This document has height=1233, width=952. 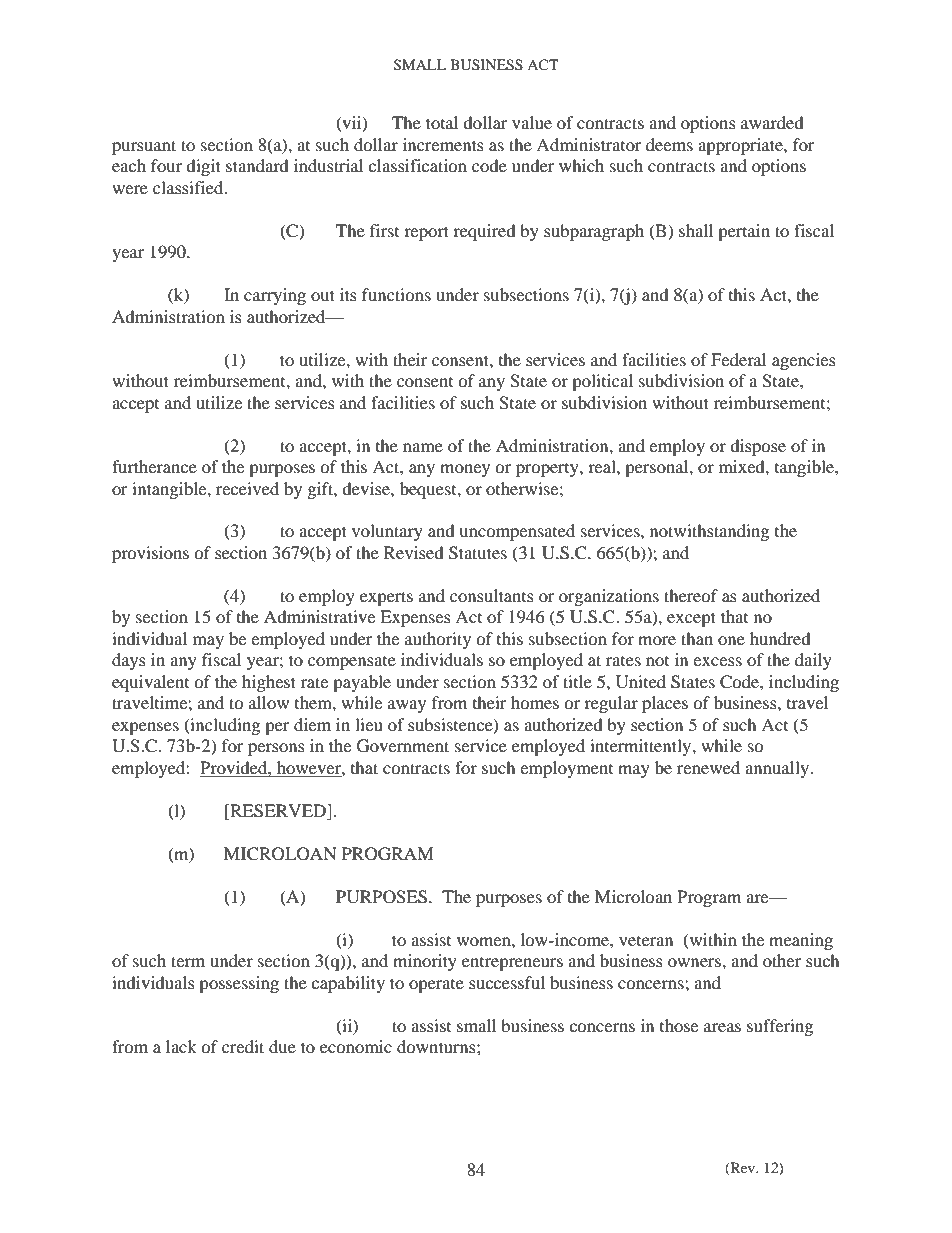 What do you see at coordinates (492, 595) in the document?
I see `consultants` at bounding box center [492, 595].
